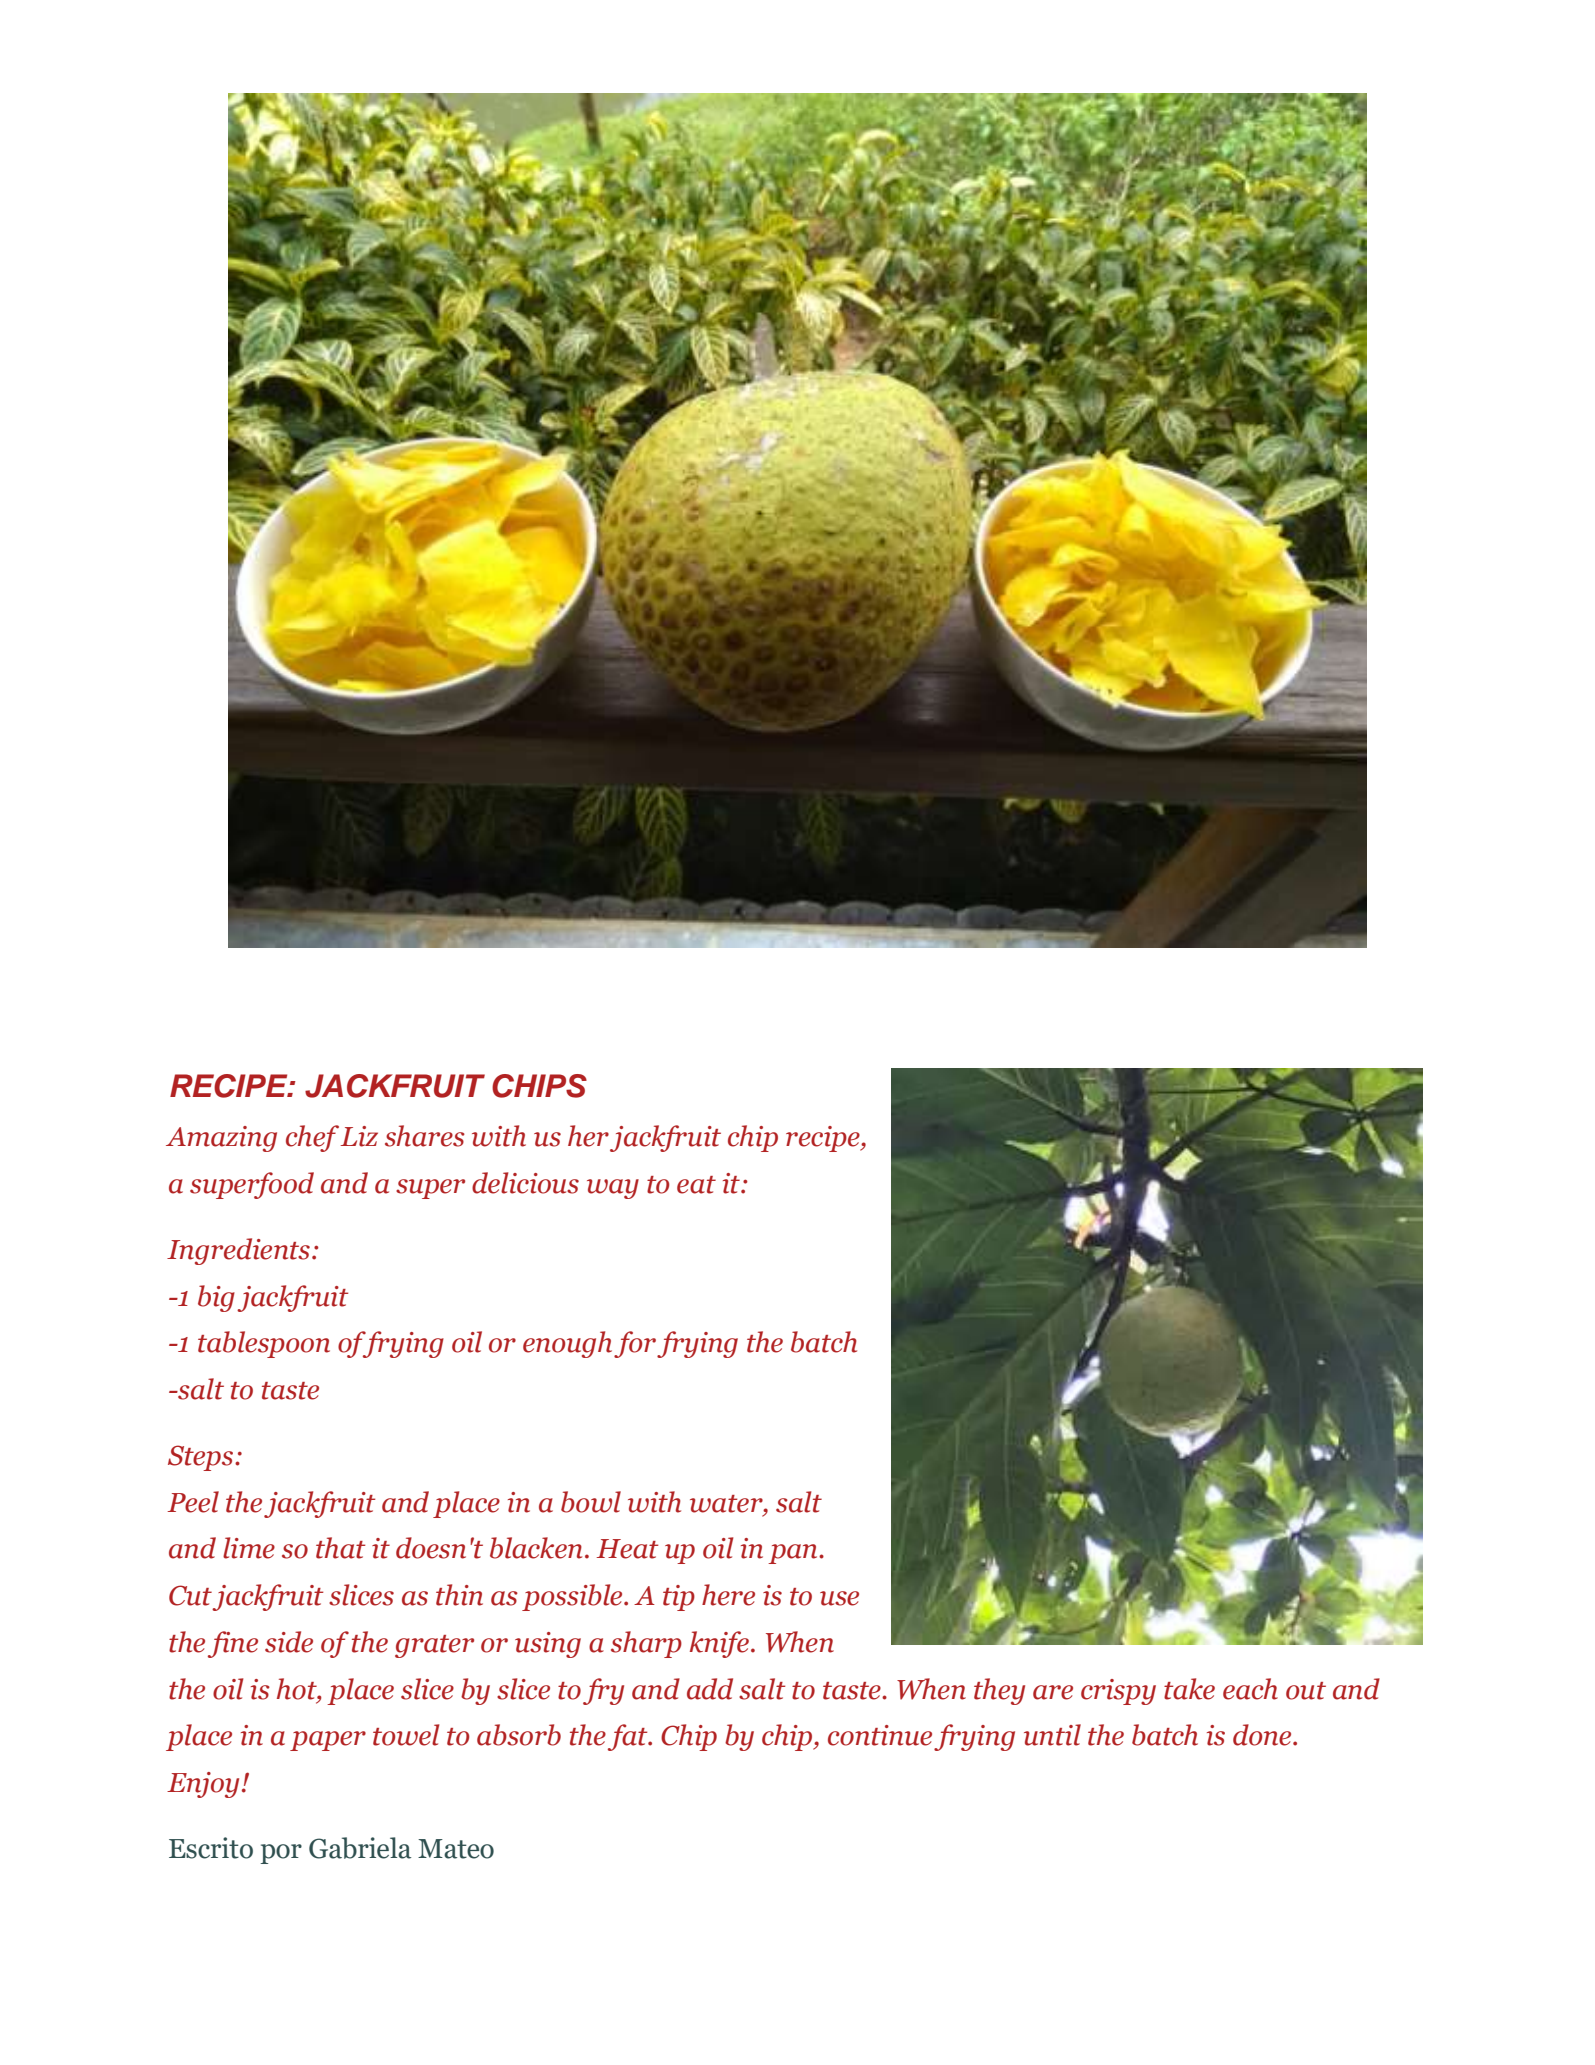  What do you see at coordinates (360, 1848) in the page?
I see `Gabriela` at bounding box center [360, 1848].
